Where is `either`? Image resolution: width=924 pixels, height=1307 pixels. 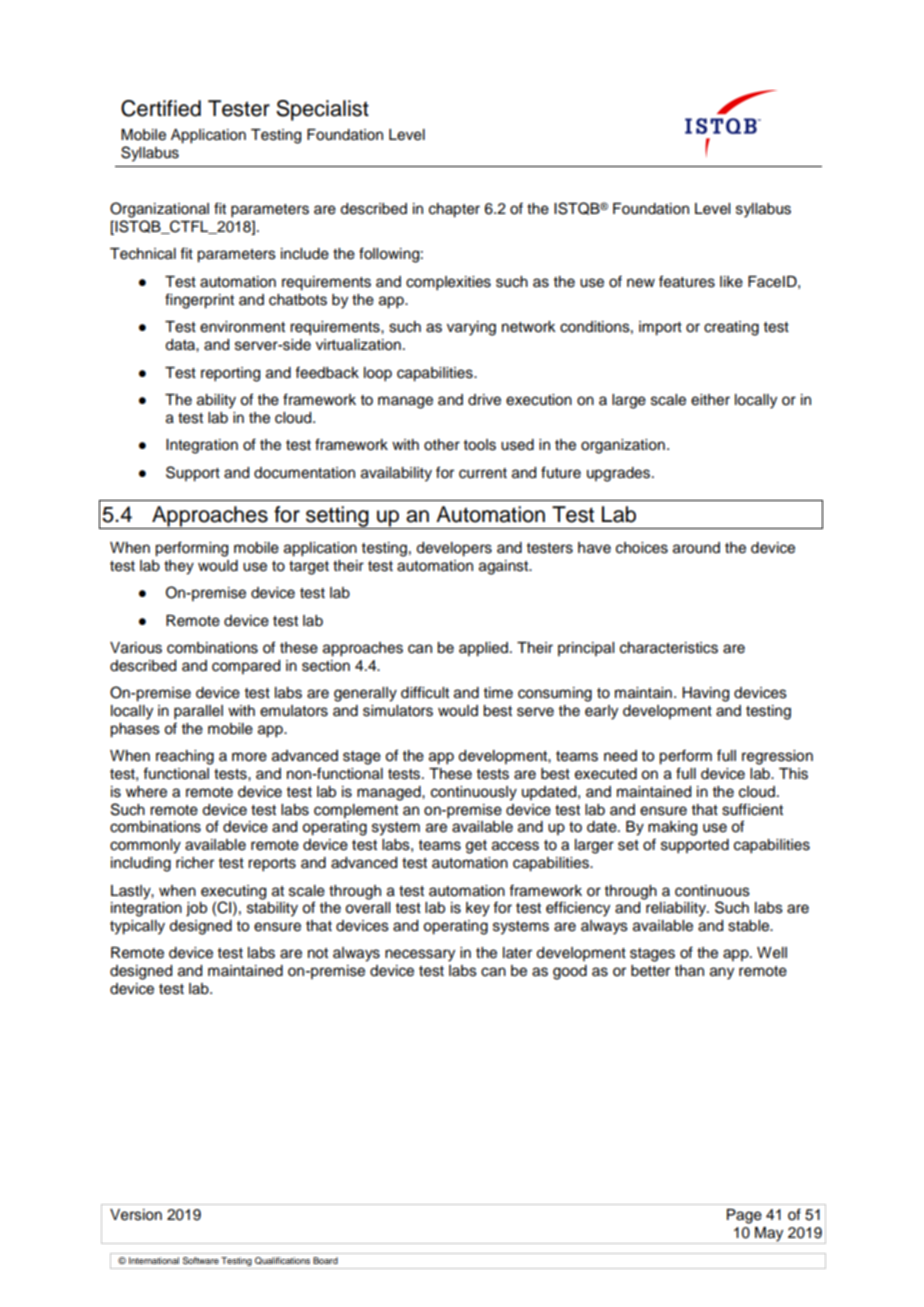
either is located at coordinates (710, 400).
